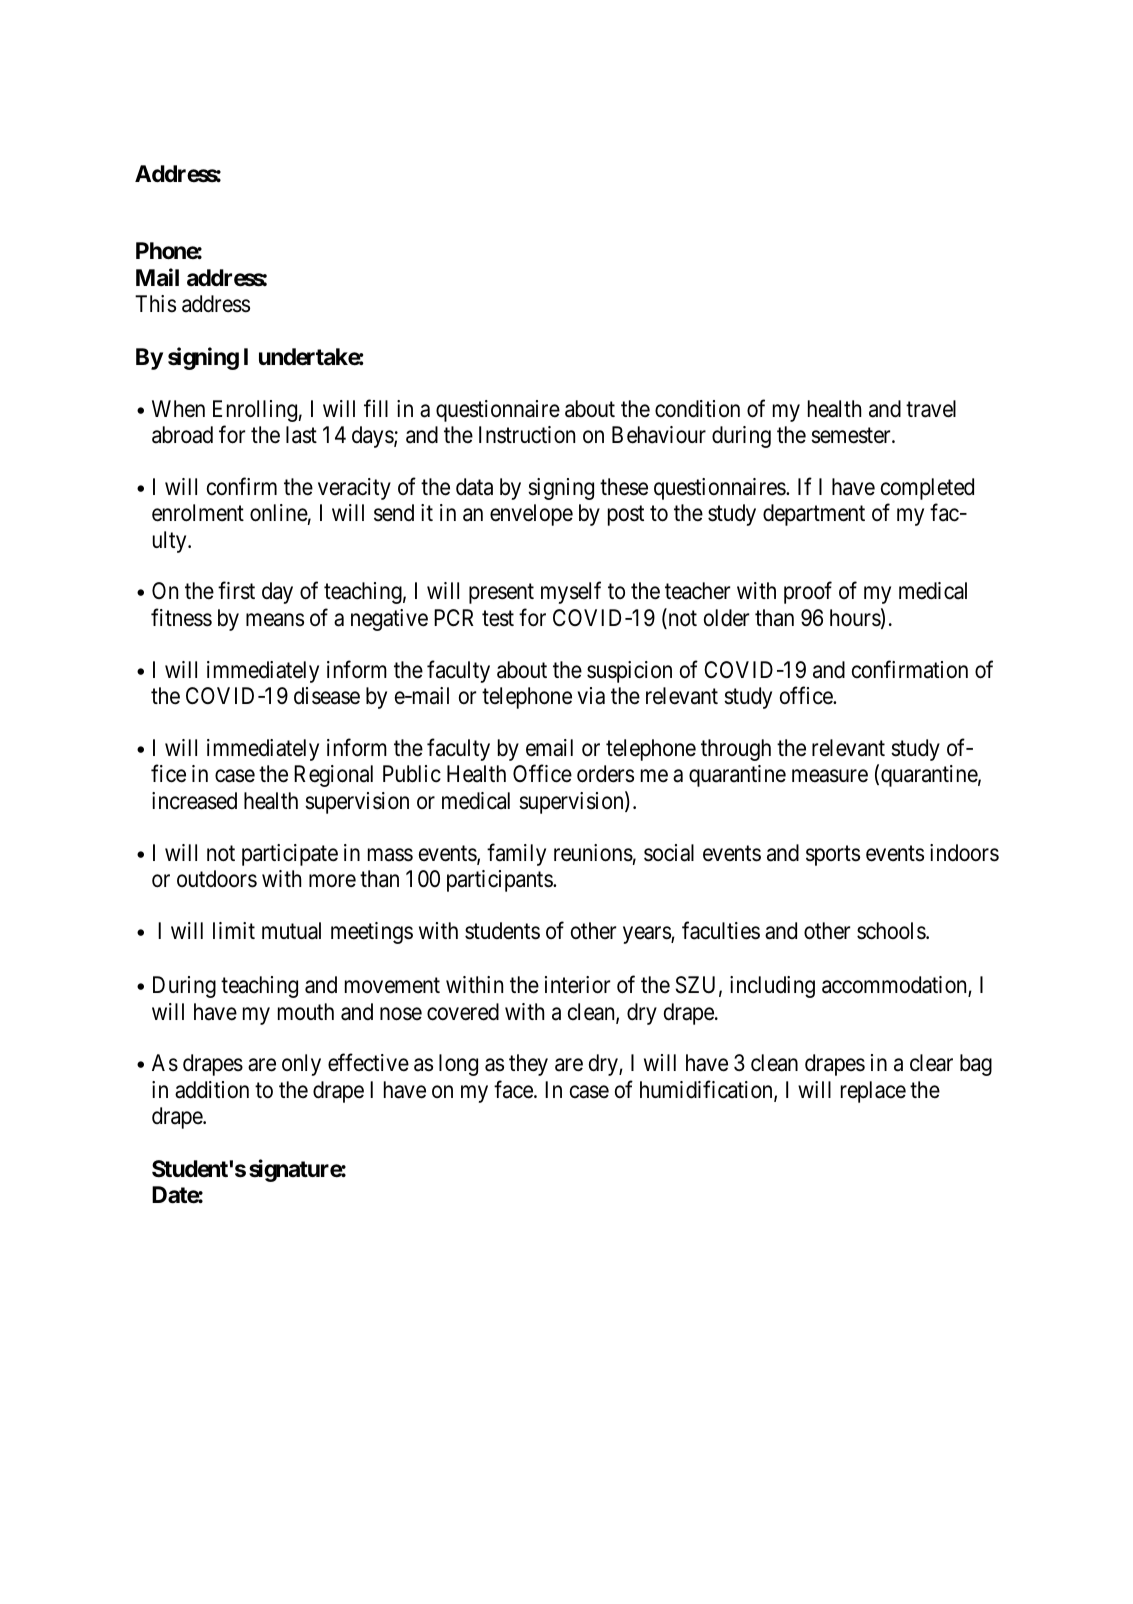 Image resolution: width=1133 pixels, height=1604 pixels. I want to click on This, so click(155, 304).
